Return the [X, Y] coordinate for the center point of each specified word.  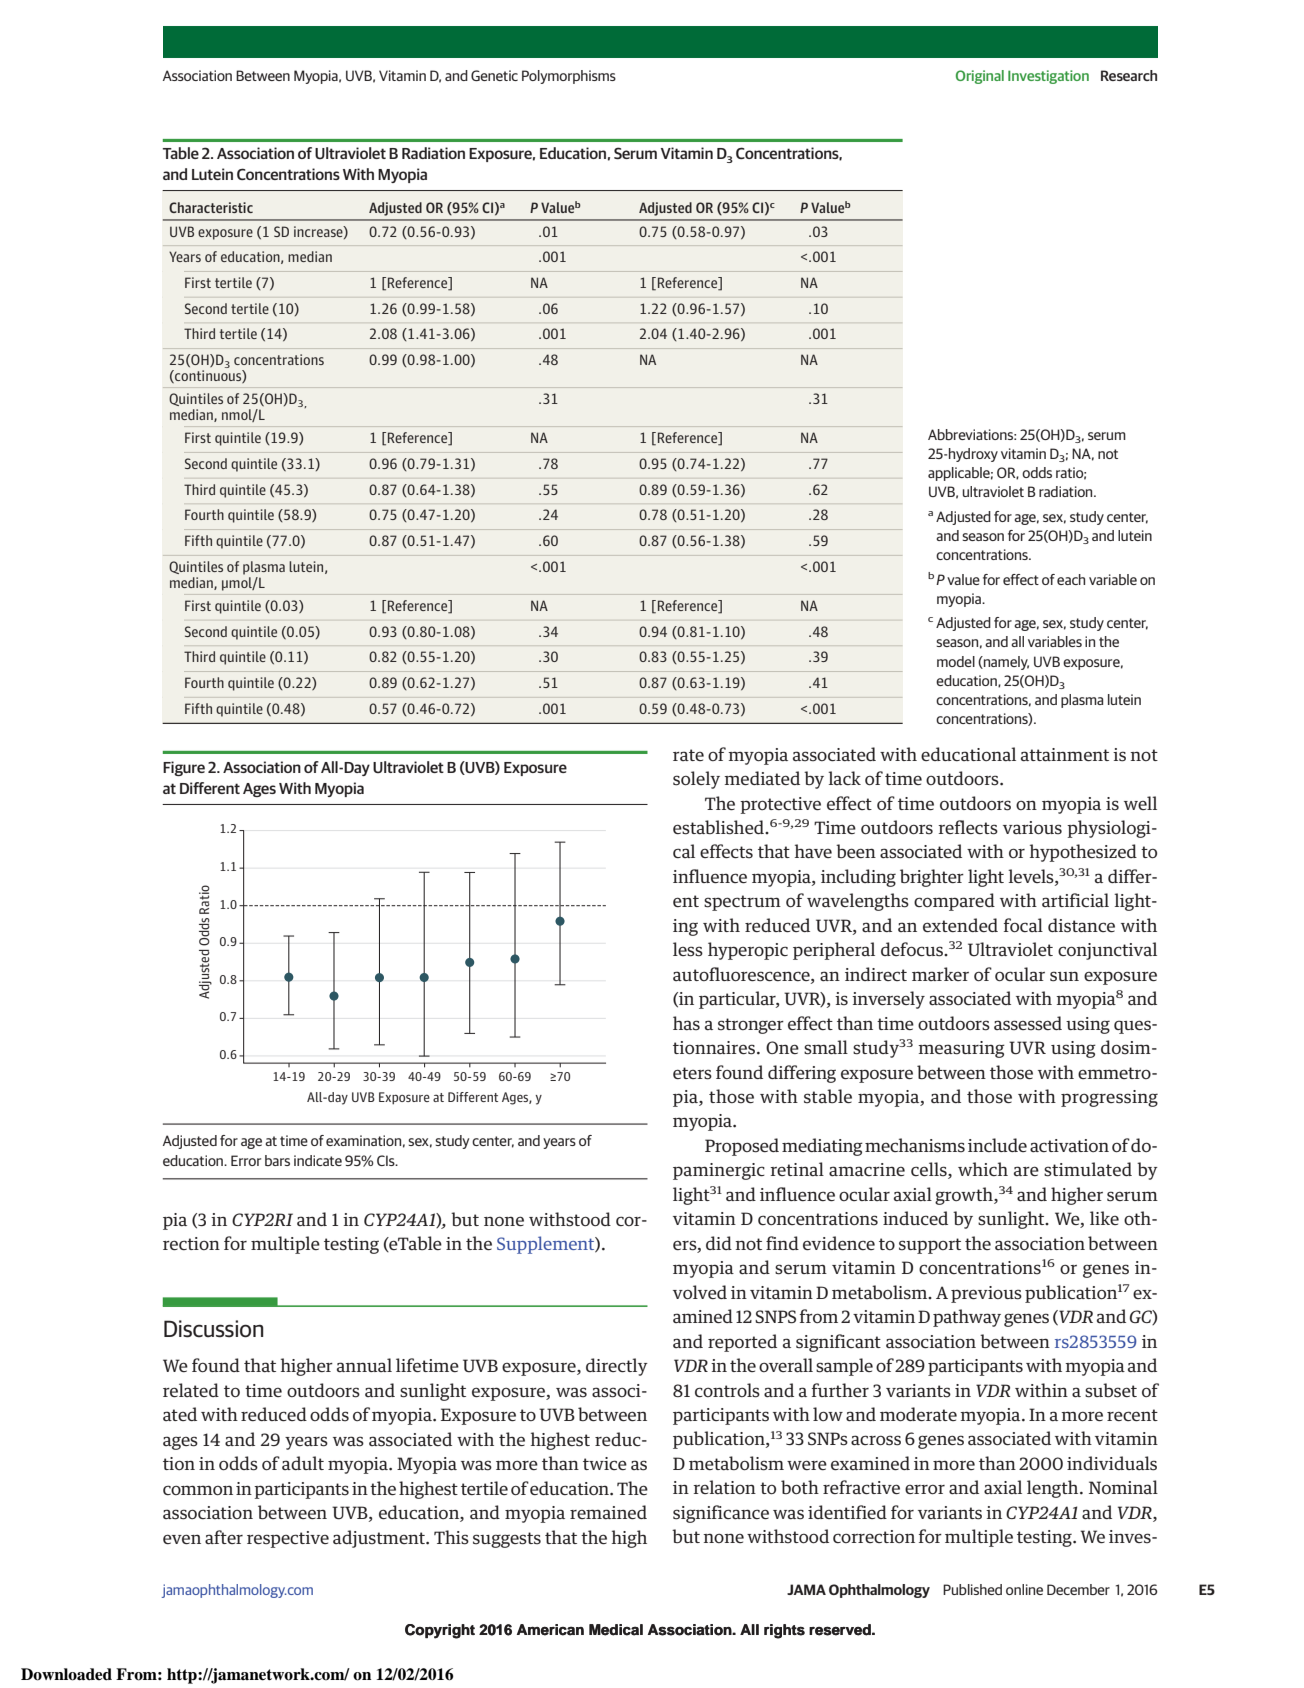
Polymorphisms [569, 77]
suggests [507, 1540]
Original [980, 77]
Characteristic [211, 207]
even [182, 1539]
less [688, 949]
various [1032, 828]
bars [277, 1160]
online [1024, 1589]
